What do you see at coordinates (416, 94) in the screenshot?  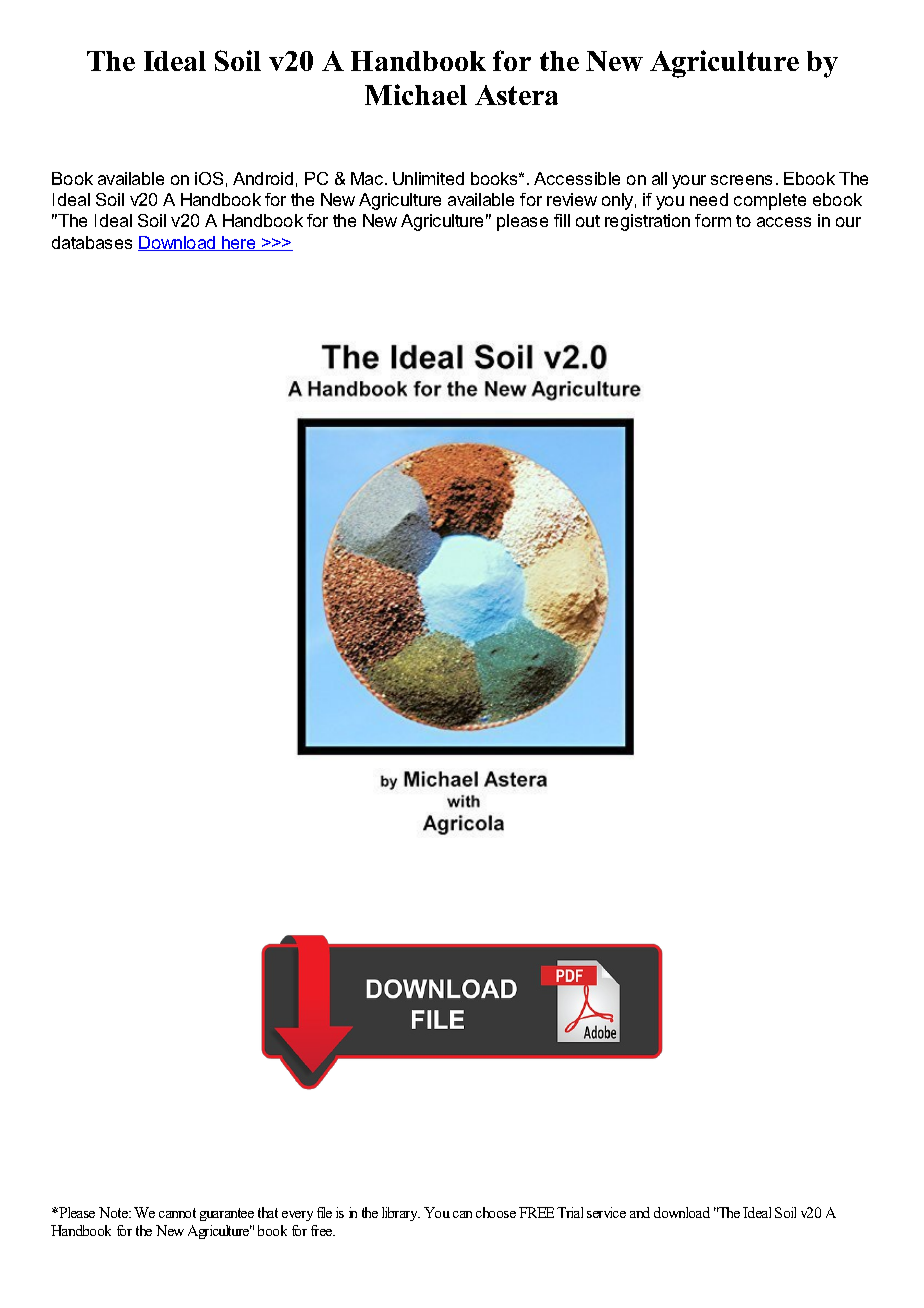 I see `Michael` at bounding box center [416, 94].
